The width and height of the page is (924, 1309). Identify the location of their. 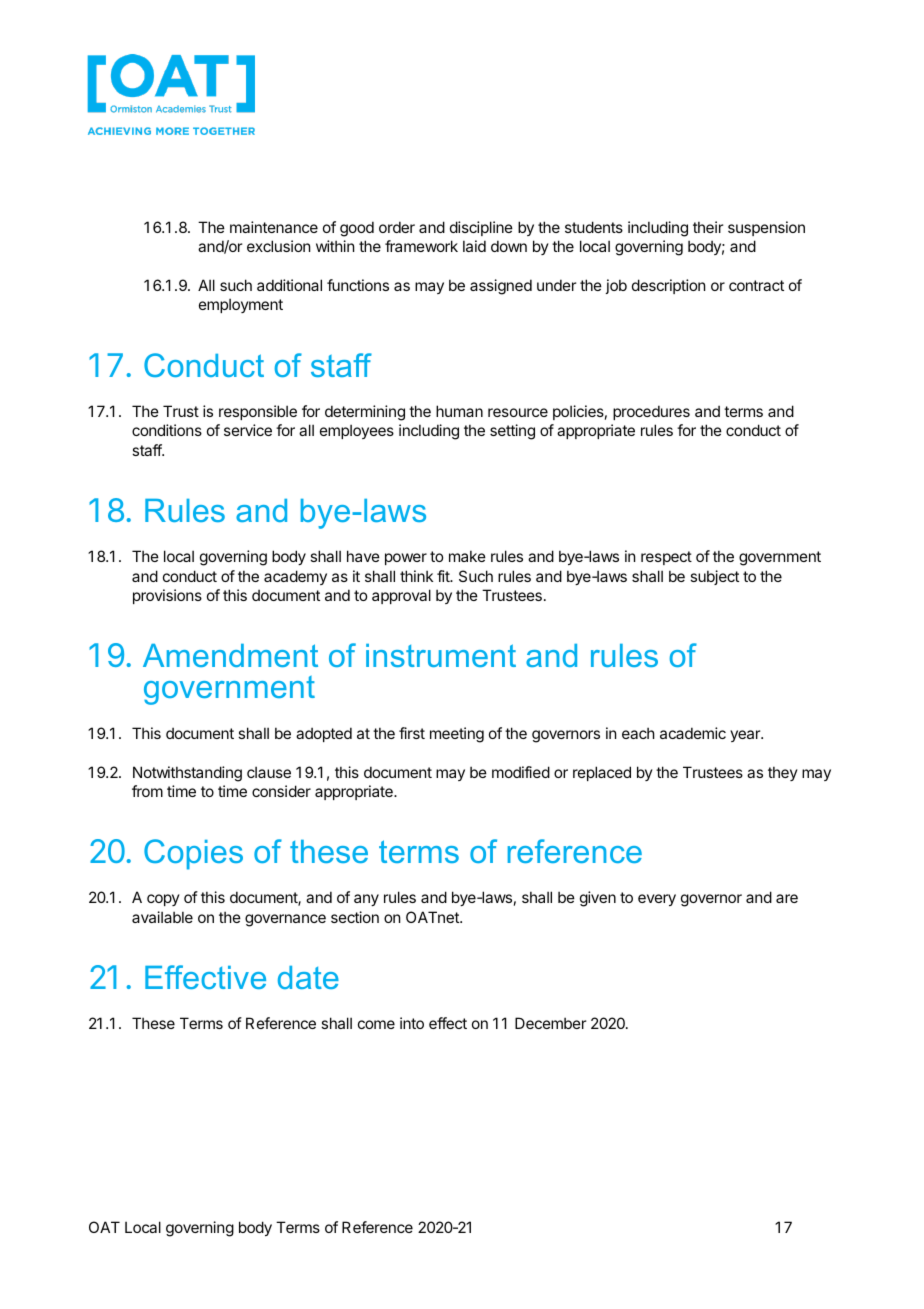
(708, 227).
